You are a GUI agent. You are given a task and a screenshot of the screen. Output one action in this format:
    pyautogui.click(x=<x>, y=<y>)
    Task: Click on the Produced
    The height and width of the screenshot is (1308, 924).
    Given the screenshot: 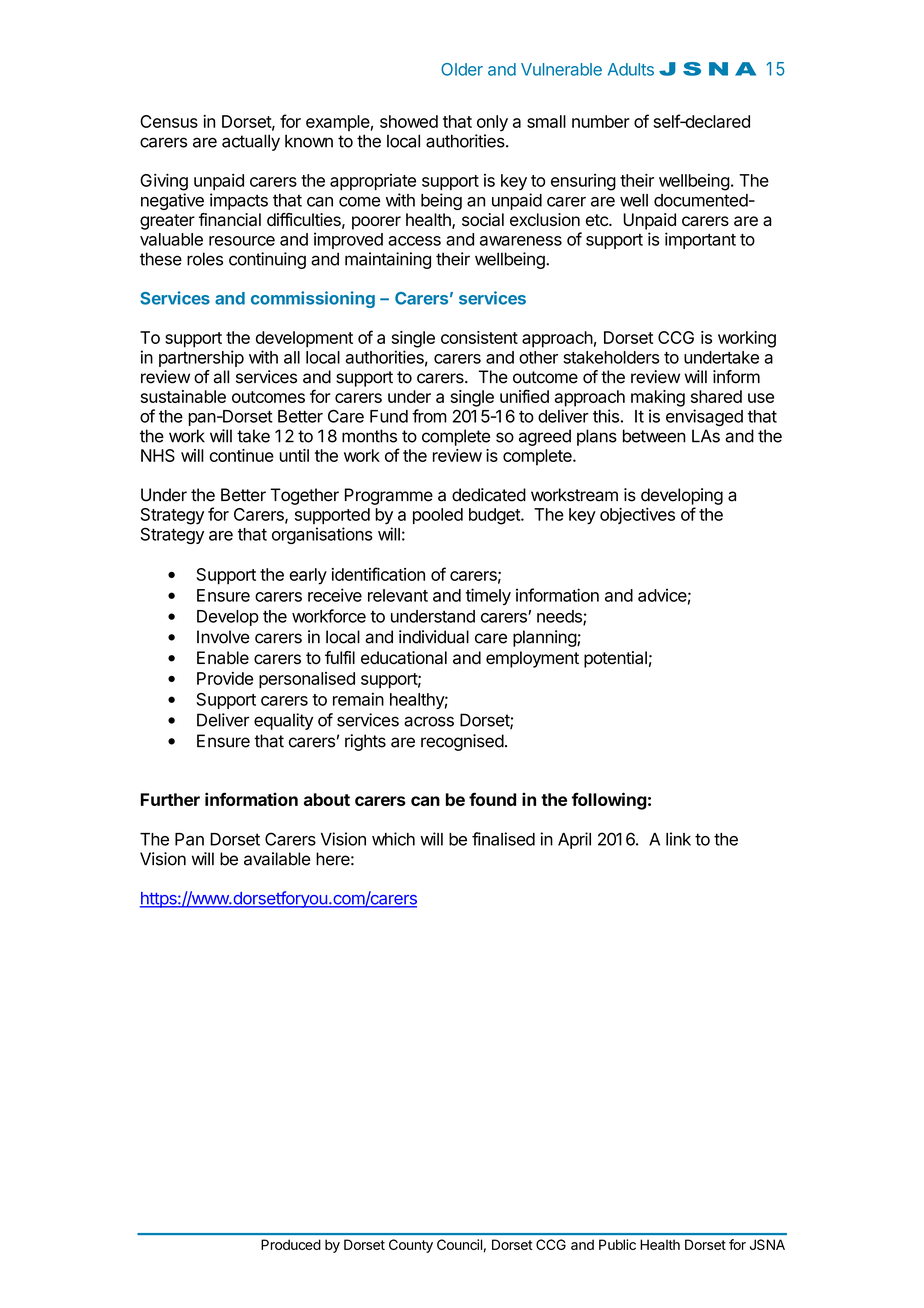 What is the action you would take?
    pyautogui.click(x=291, y=1244)
